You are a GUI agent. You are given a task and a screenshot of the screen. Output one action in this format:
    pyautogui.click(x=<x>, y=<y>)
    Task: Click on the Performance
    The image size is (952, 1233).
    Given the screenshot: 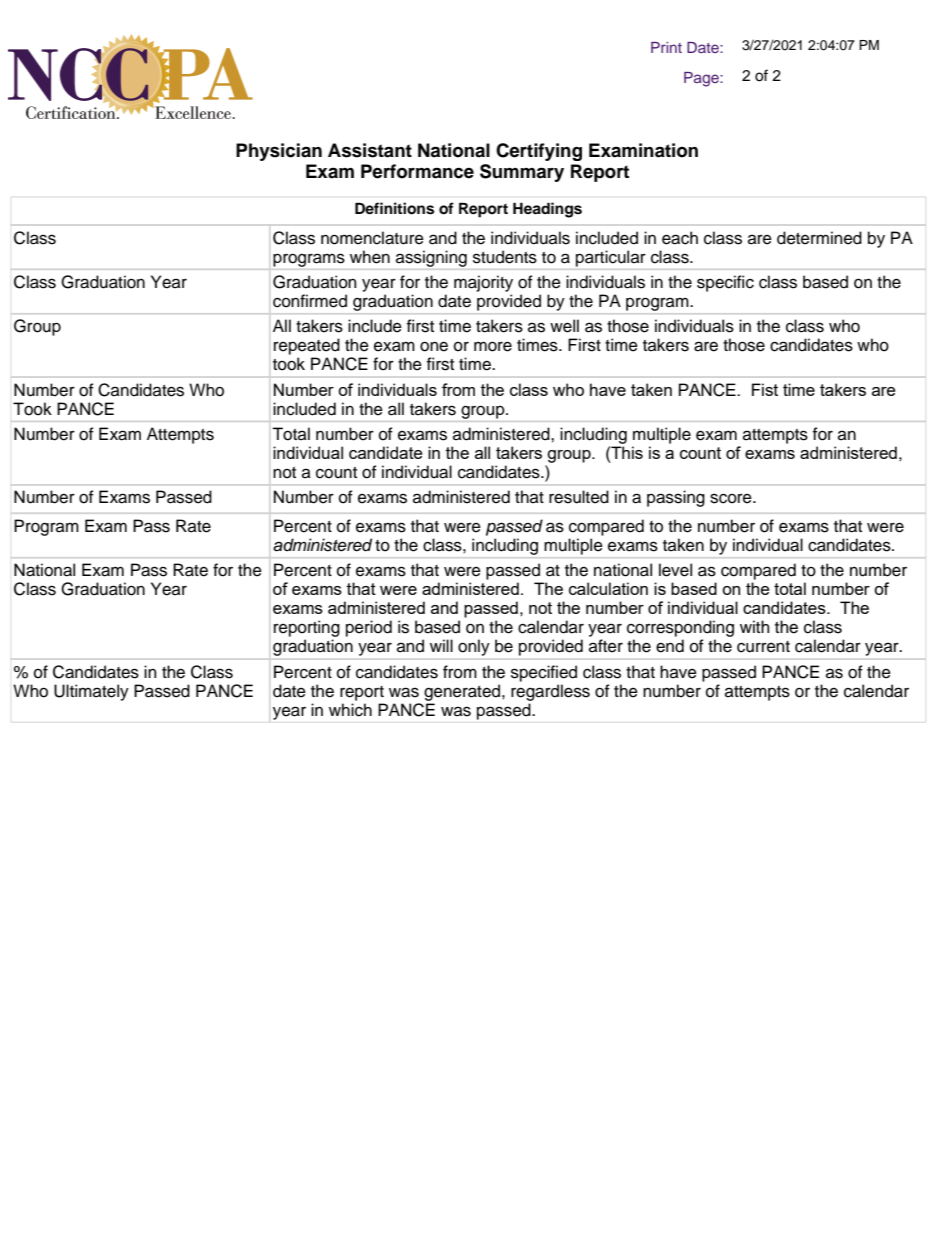 What is the action you would take?
    pyautogui.click(x=417, y=171)
